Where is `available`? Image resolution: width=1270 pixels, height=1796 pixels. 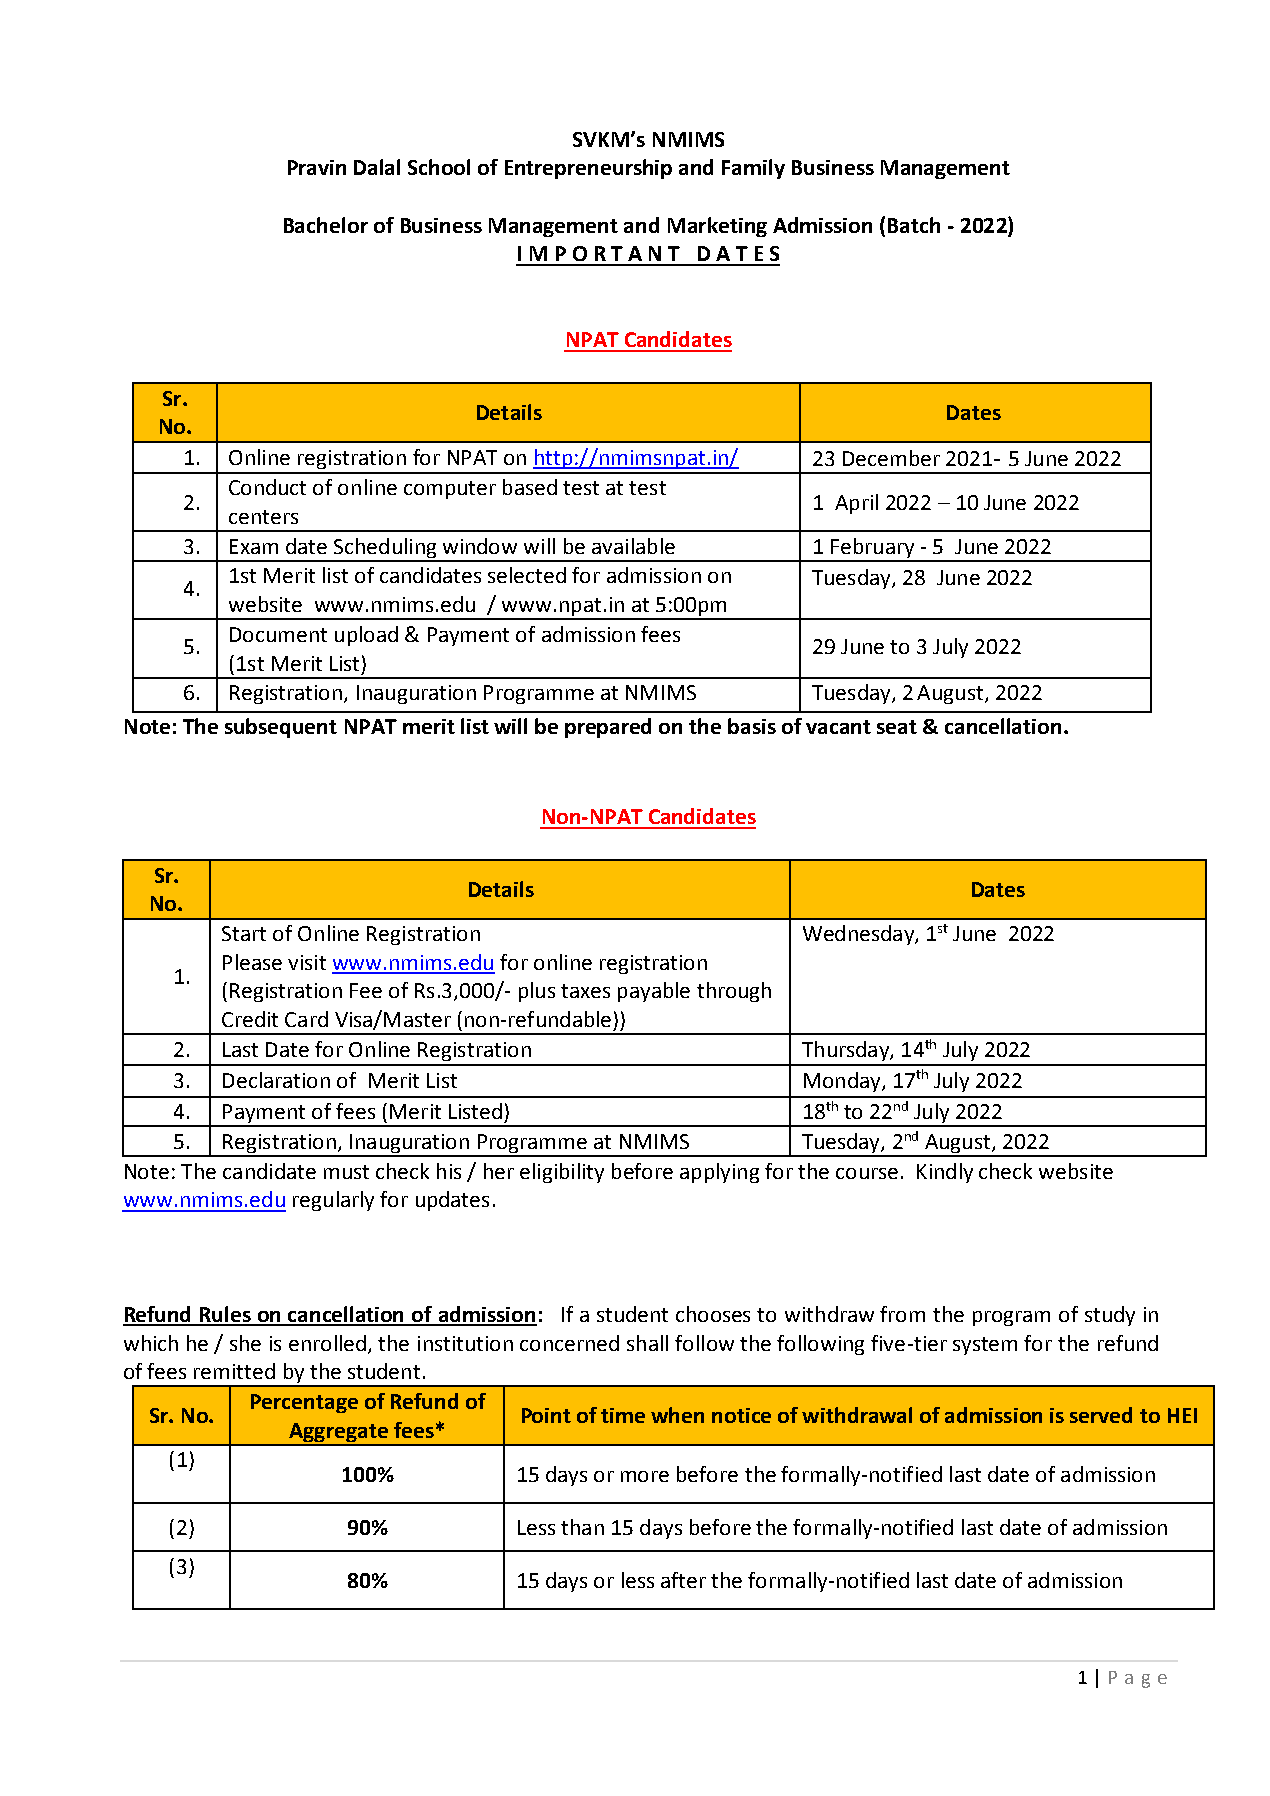 available is located at coordinates (633, 546).
